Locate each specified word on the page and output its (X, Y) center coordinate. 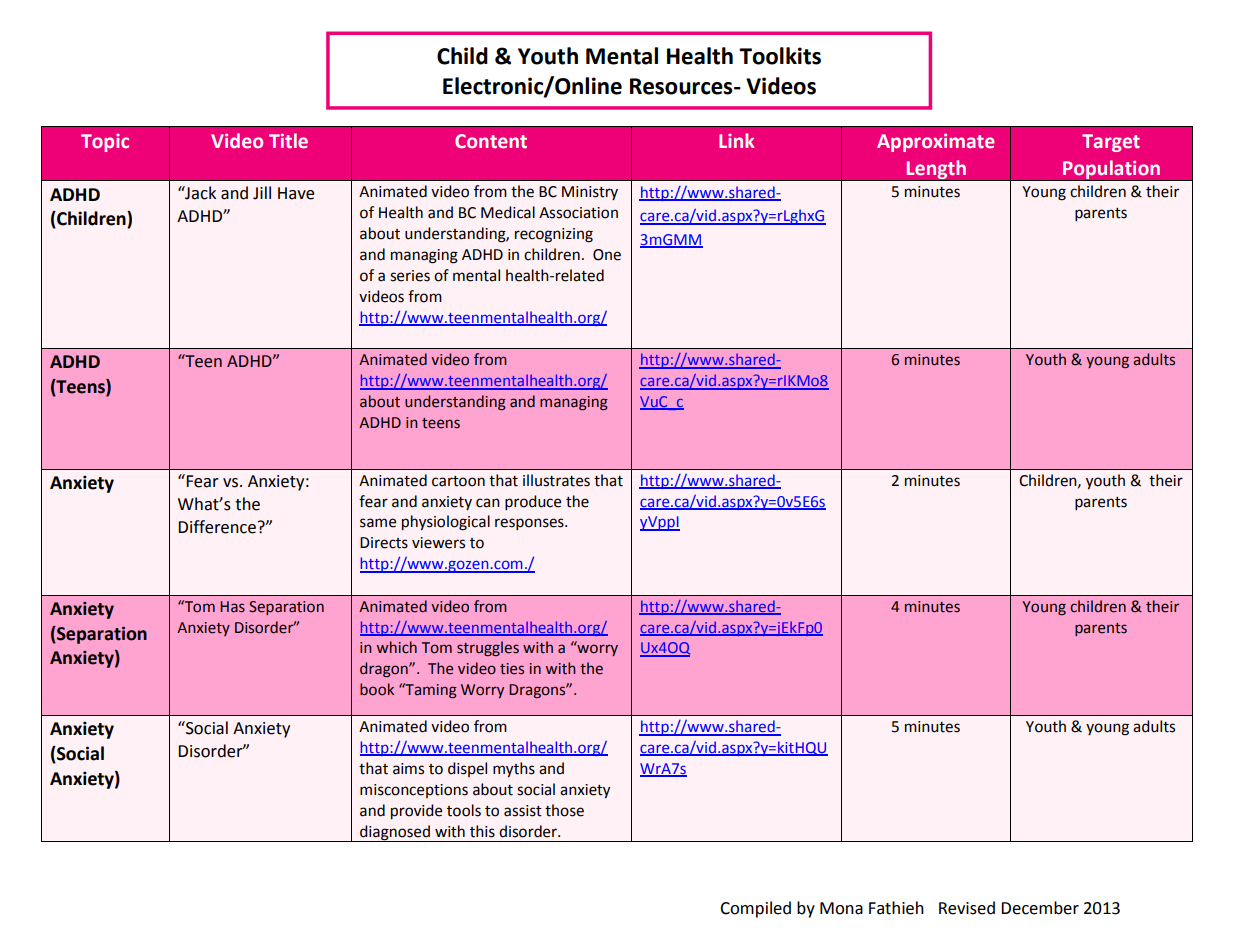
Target (1111, 143)
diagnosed (395, 833)
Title (288, 140)
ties (512, 669)
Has (232, 607)
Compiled (755, 909)
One (607, 255)
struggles (488, 648)
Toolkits (780, 56)
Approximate (936, 143)
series (410, 276)
